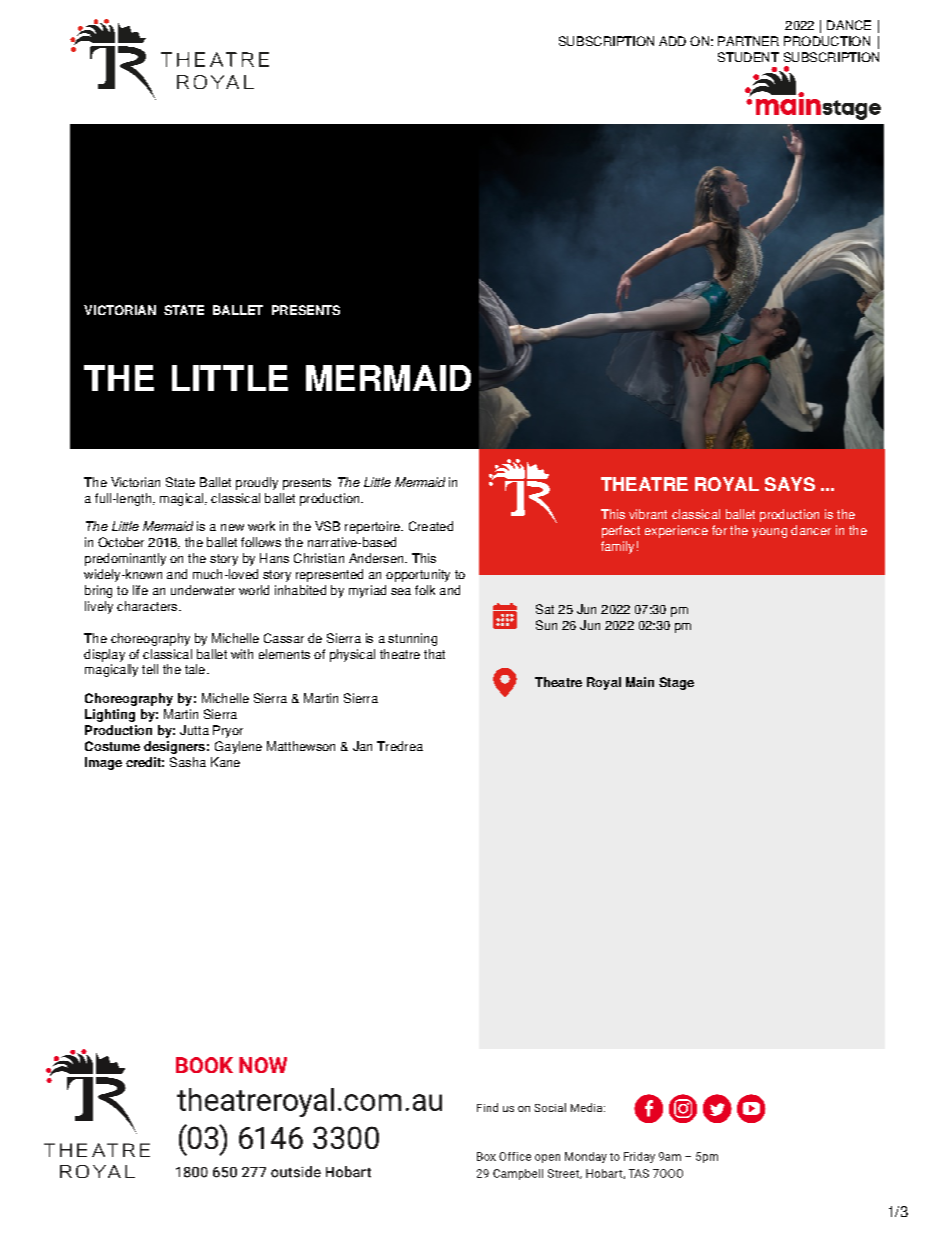 This screenshot has height=1233, width=952. What do you see at coordinates (194, 730) in the screenshot?
I see `Jutta` at bounding box center [194, 730].
